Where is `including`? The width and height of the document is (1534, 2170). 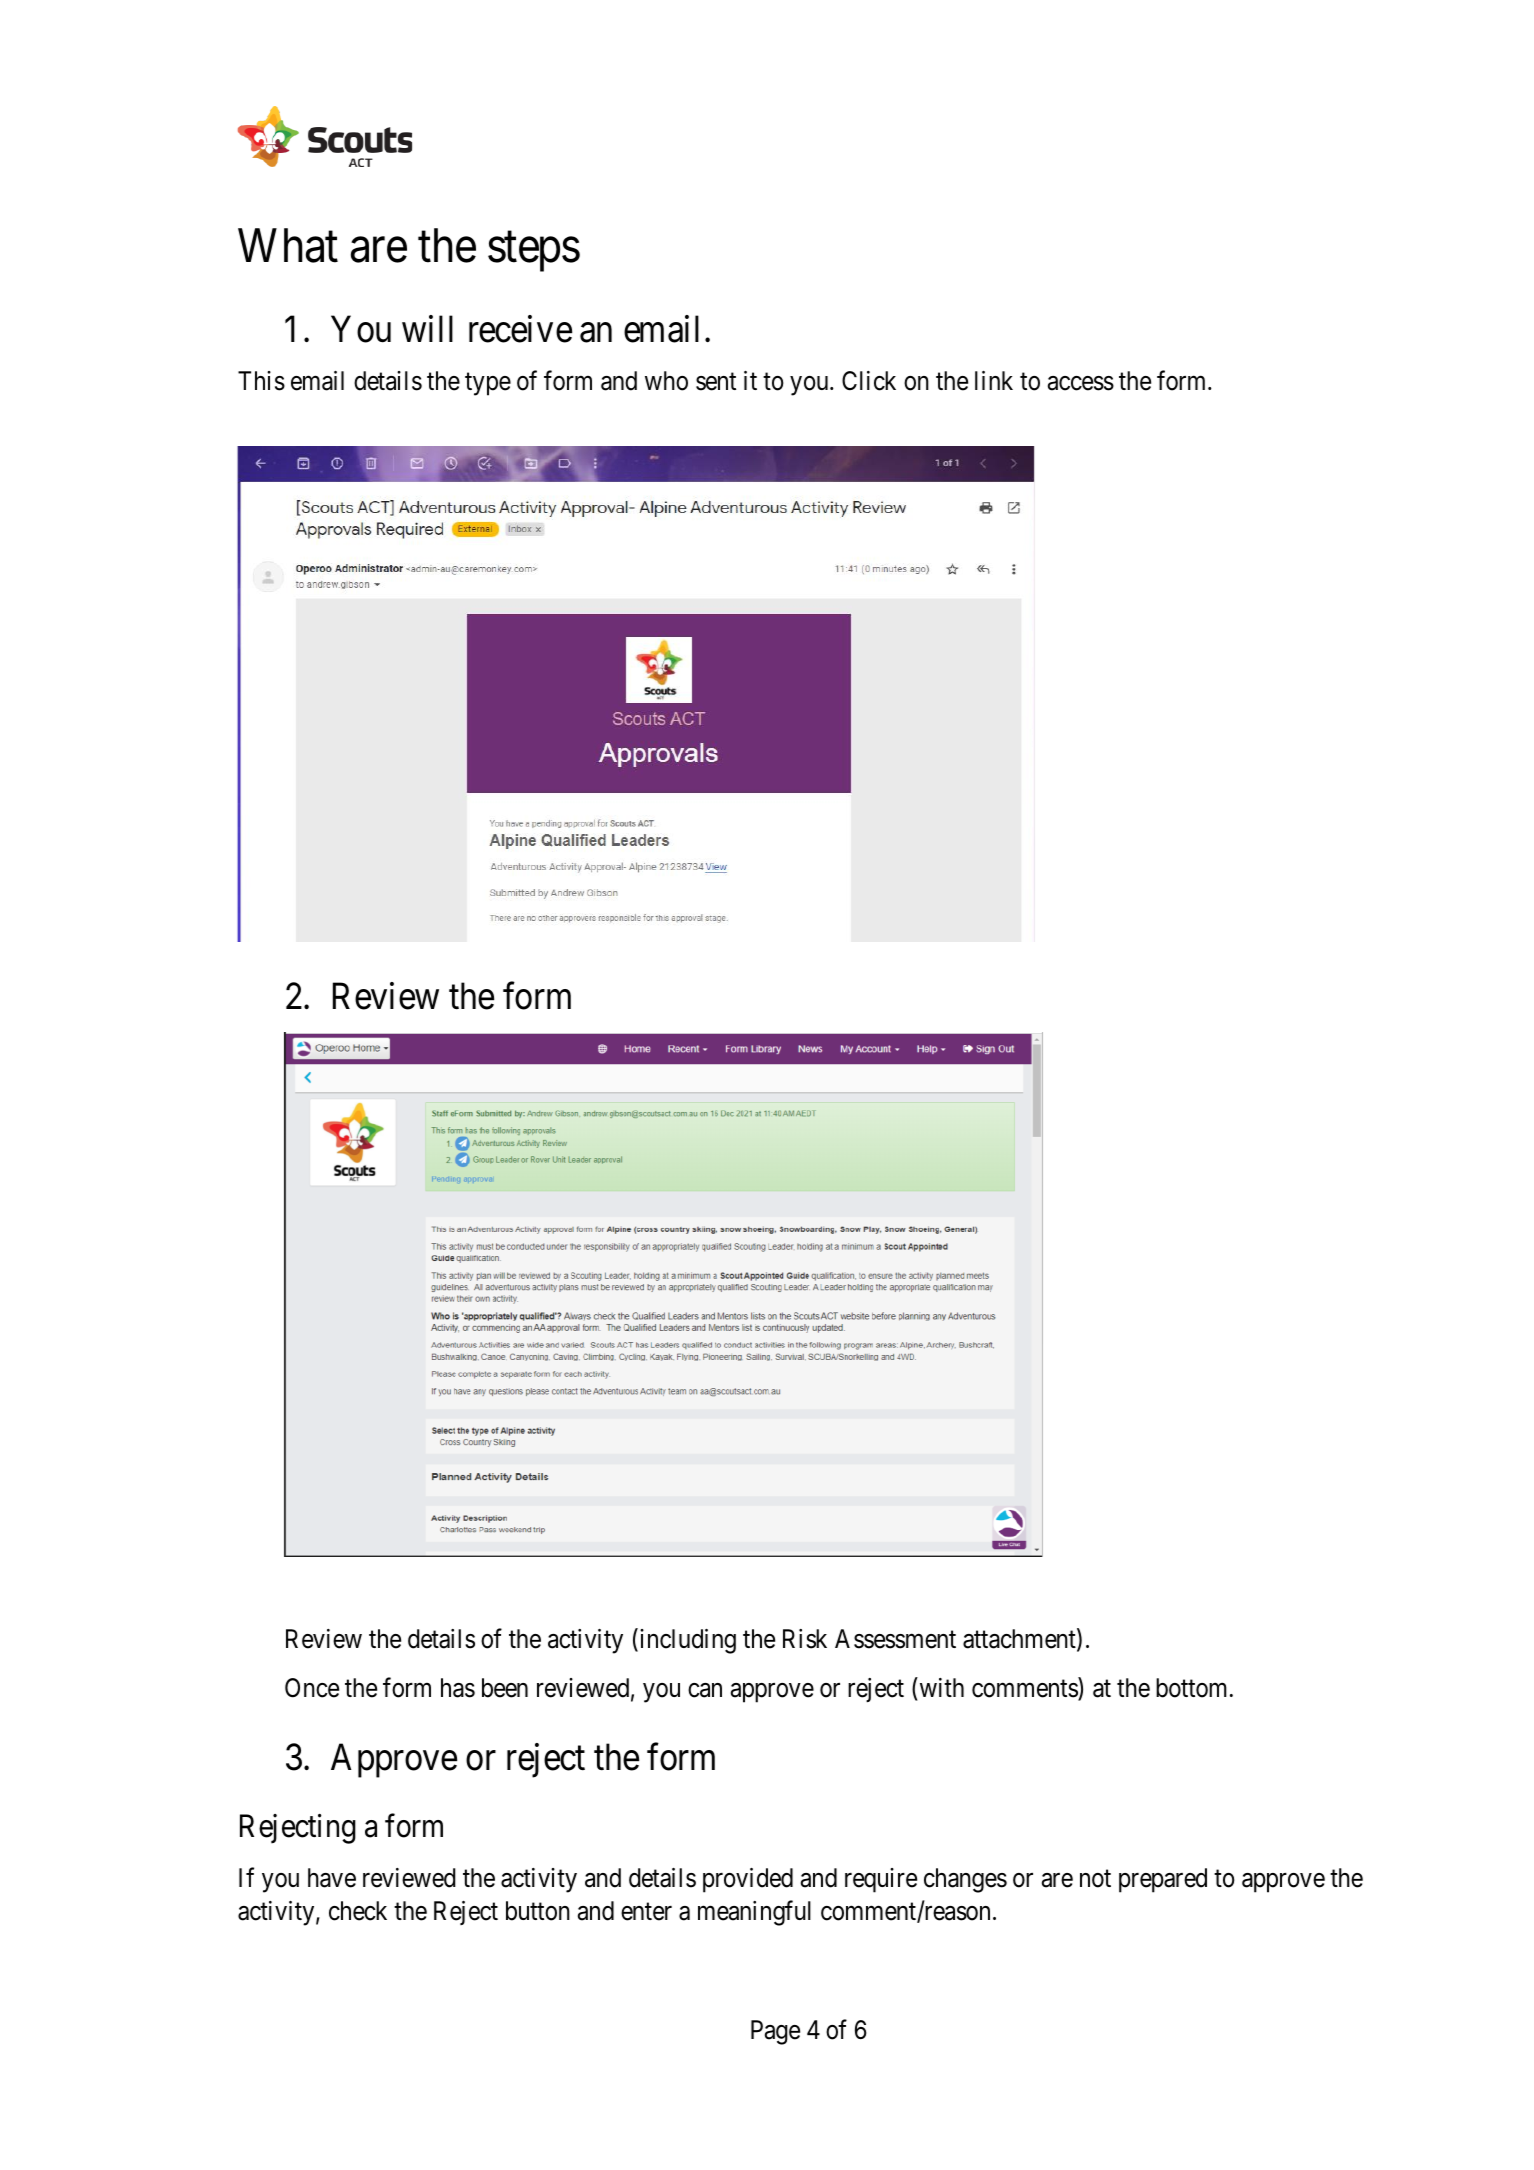 including is located at coordinates (686, 1641).
